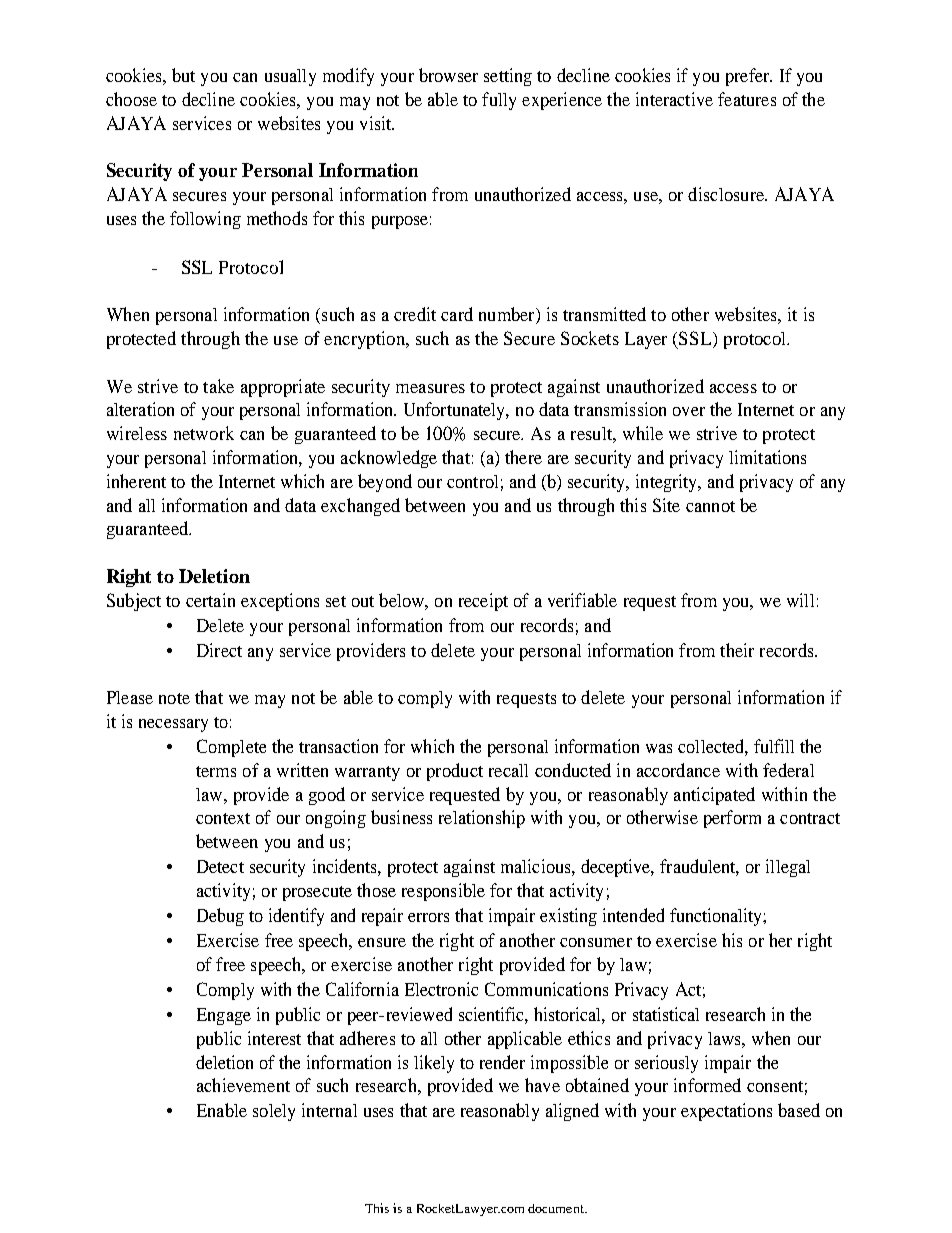 This screenshot has height=1233, width=952. What do you see at coordinates (747, 99) in the screenshot?
I see `features` at bounding box center [747, 99].
